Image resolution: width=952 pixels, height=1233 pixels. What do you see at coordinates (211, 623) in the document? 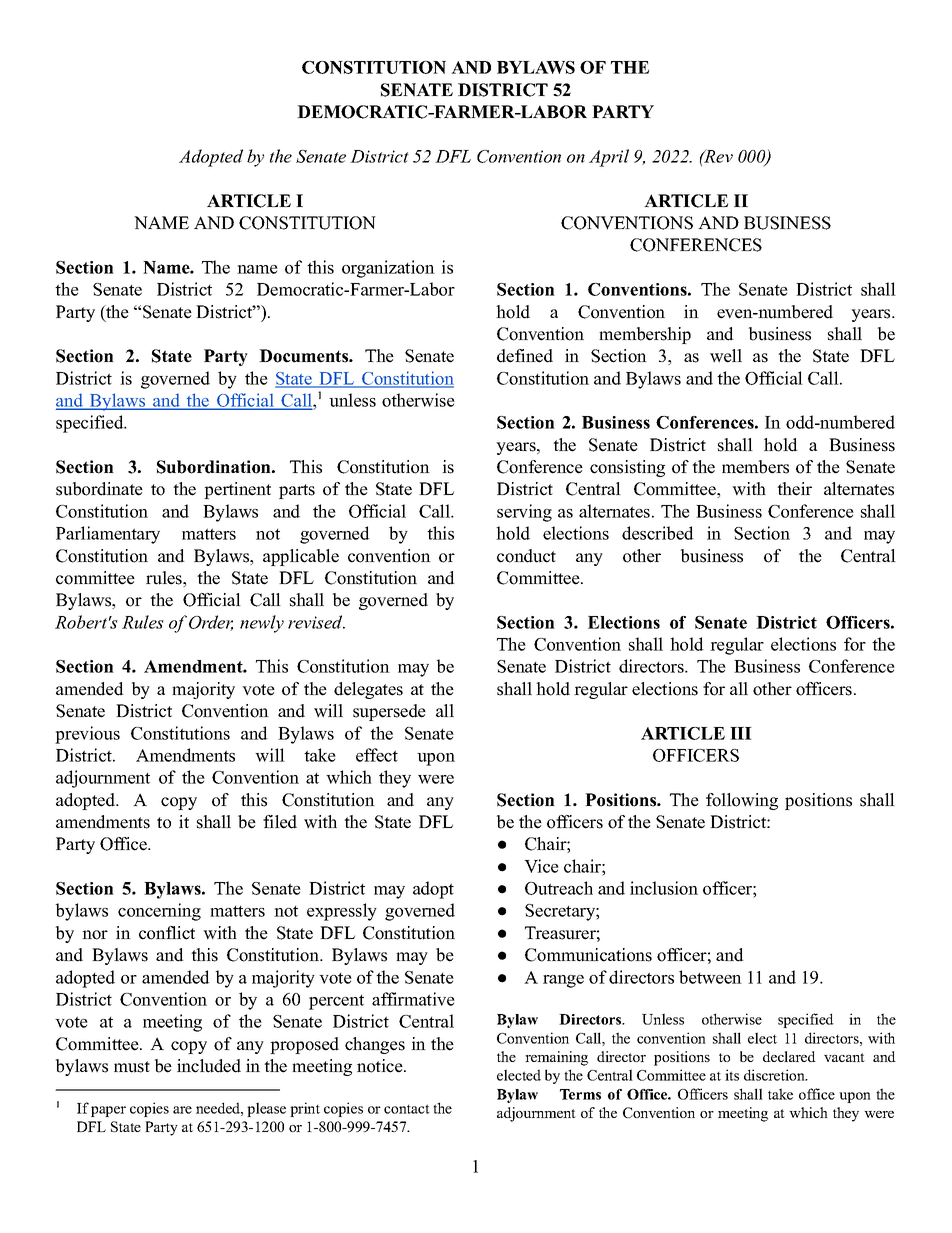
I see `Order` at bounding box center [211, 623].
